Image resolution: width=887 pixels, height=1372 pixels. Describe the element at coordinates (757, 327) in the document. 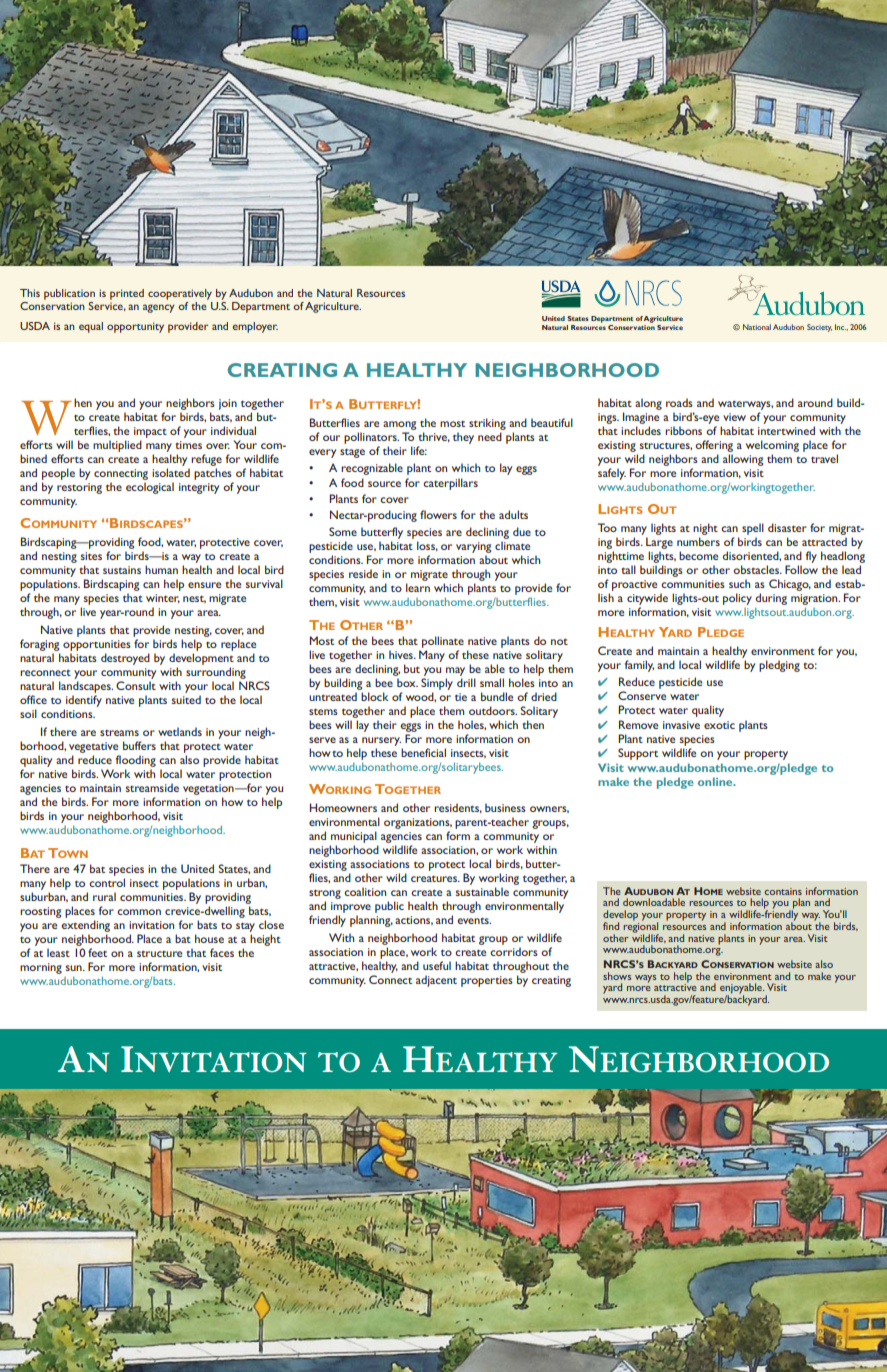

I see `National` at that location.
